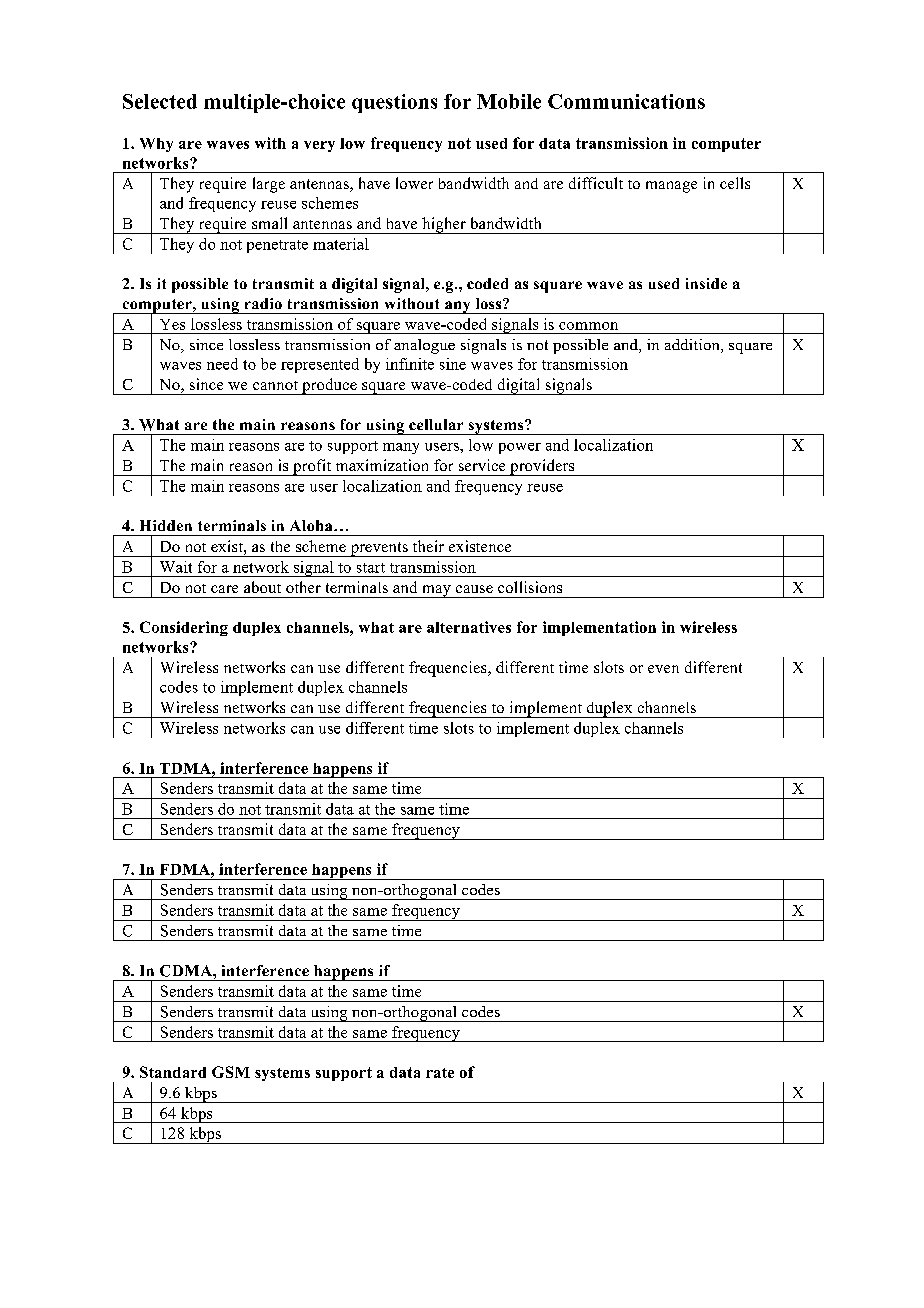 The width and height of the page is (924, 1308). I want to click on Why, so click(156, 145).
